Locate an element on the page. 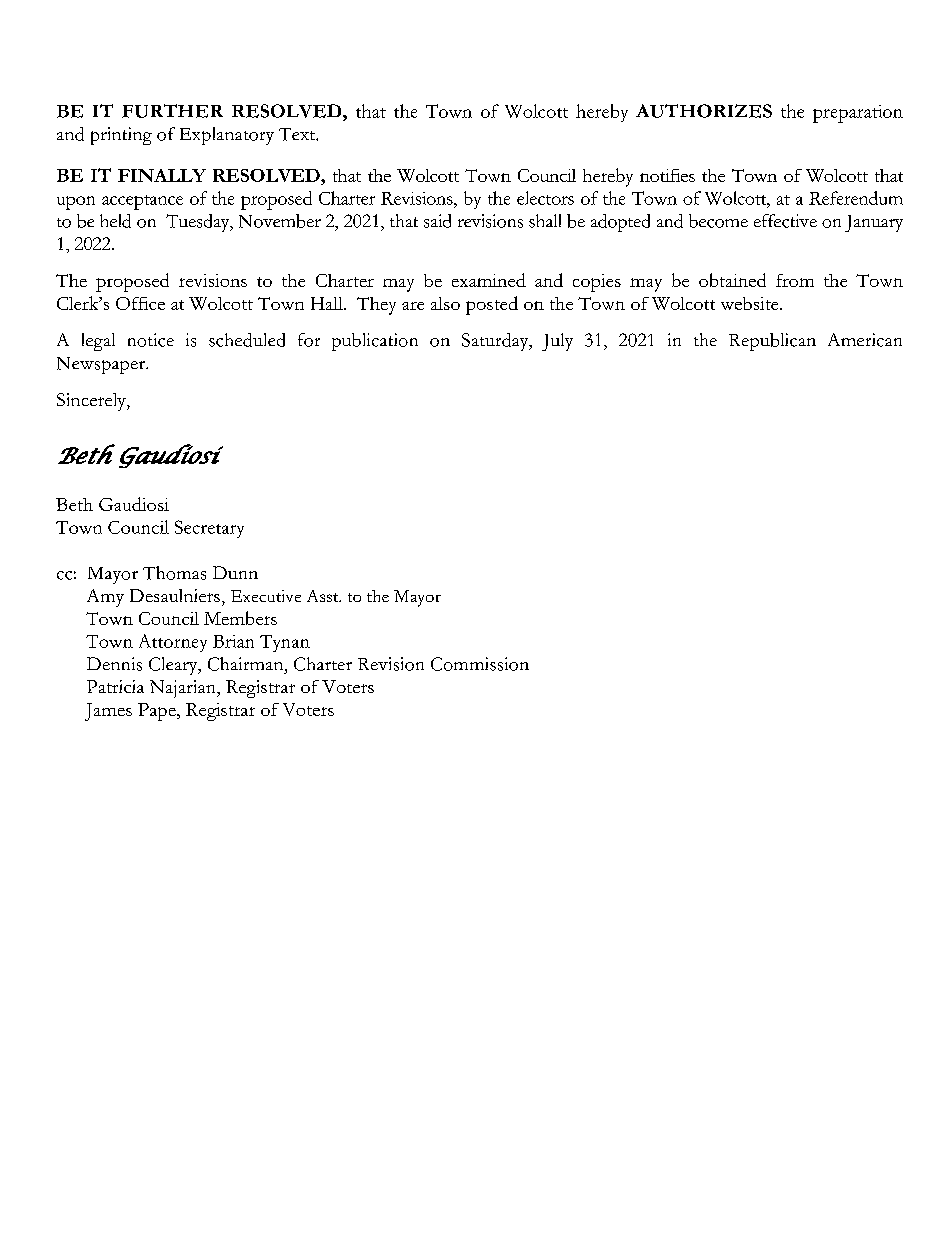  website is located at coordinates (751, 303).
